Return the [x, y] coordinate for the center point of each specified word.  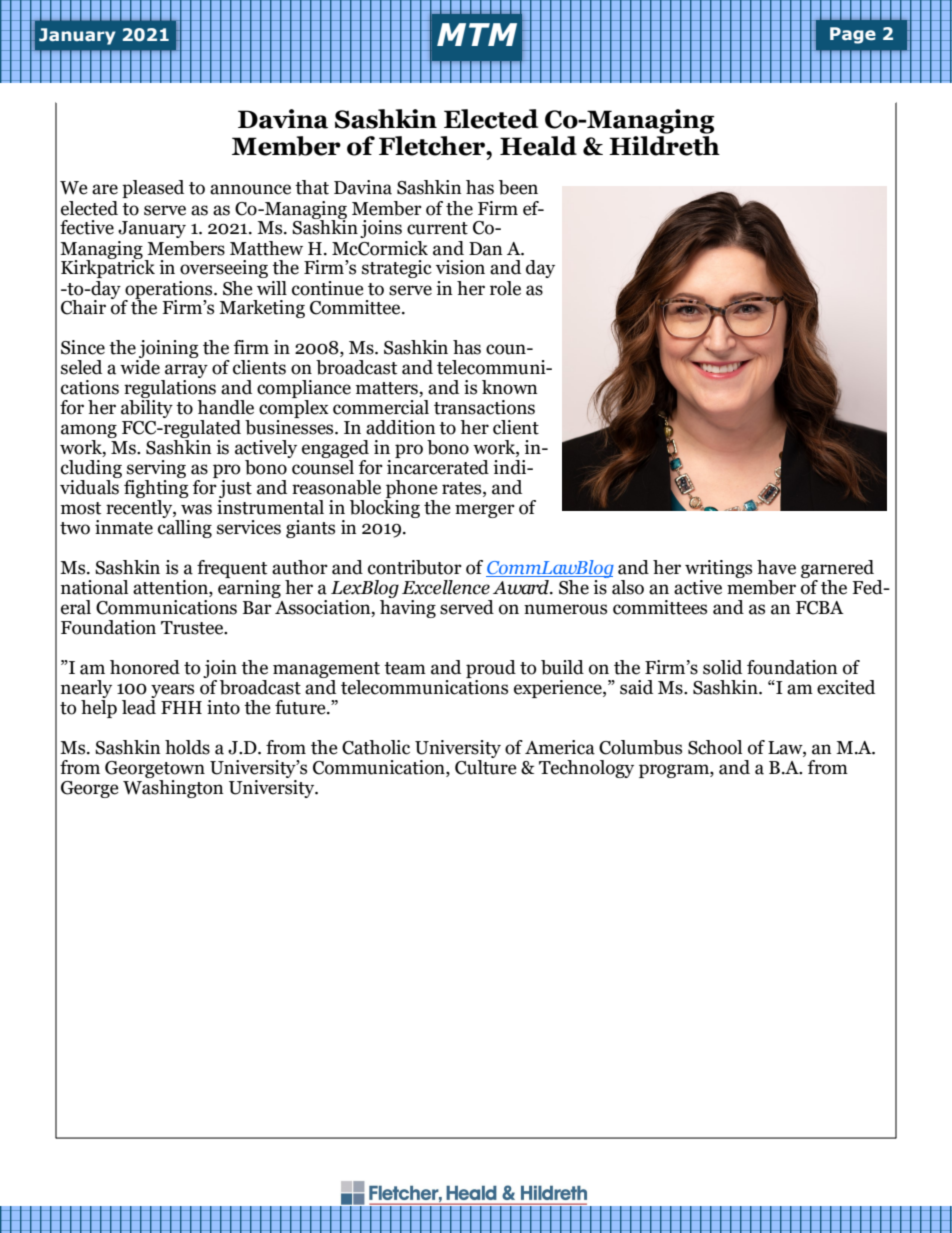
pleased [153, 189]
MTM [477, 34]
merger [485, 511]
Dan [486, 249]
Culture [486, 766]
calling [185, 529]
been [518, 187]
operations [169, 291]
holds [187, 747]
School [715, 747]
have [776, 567]
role [505, 288]
